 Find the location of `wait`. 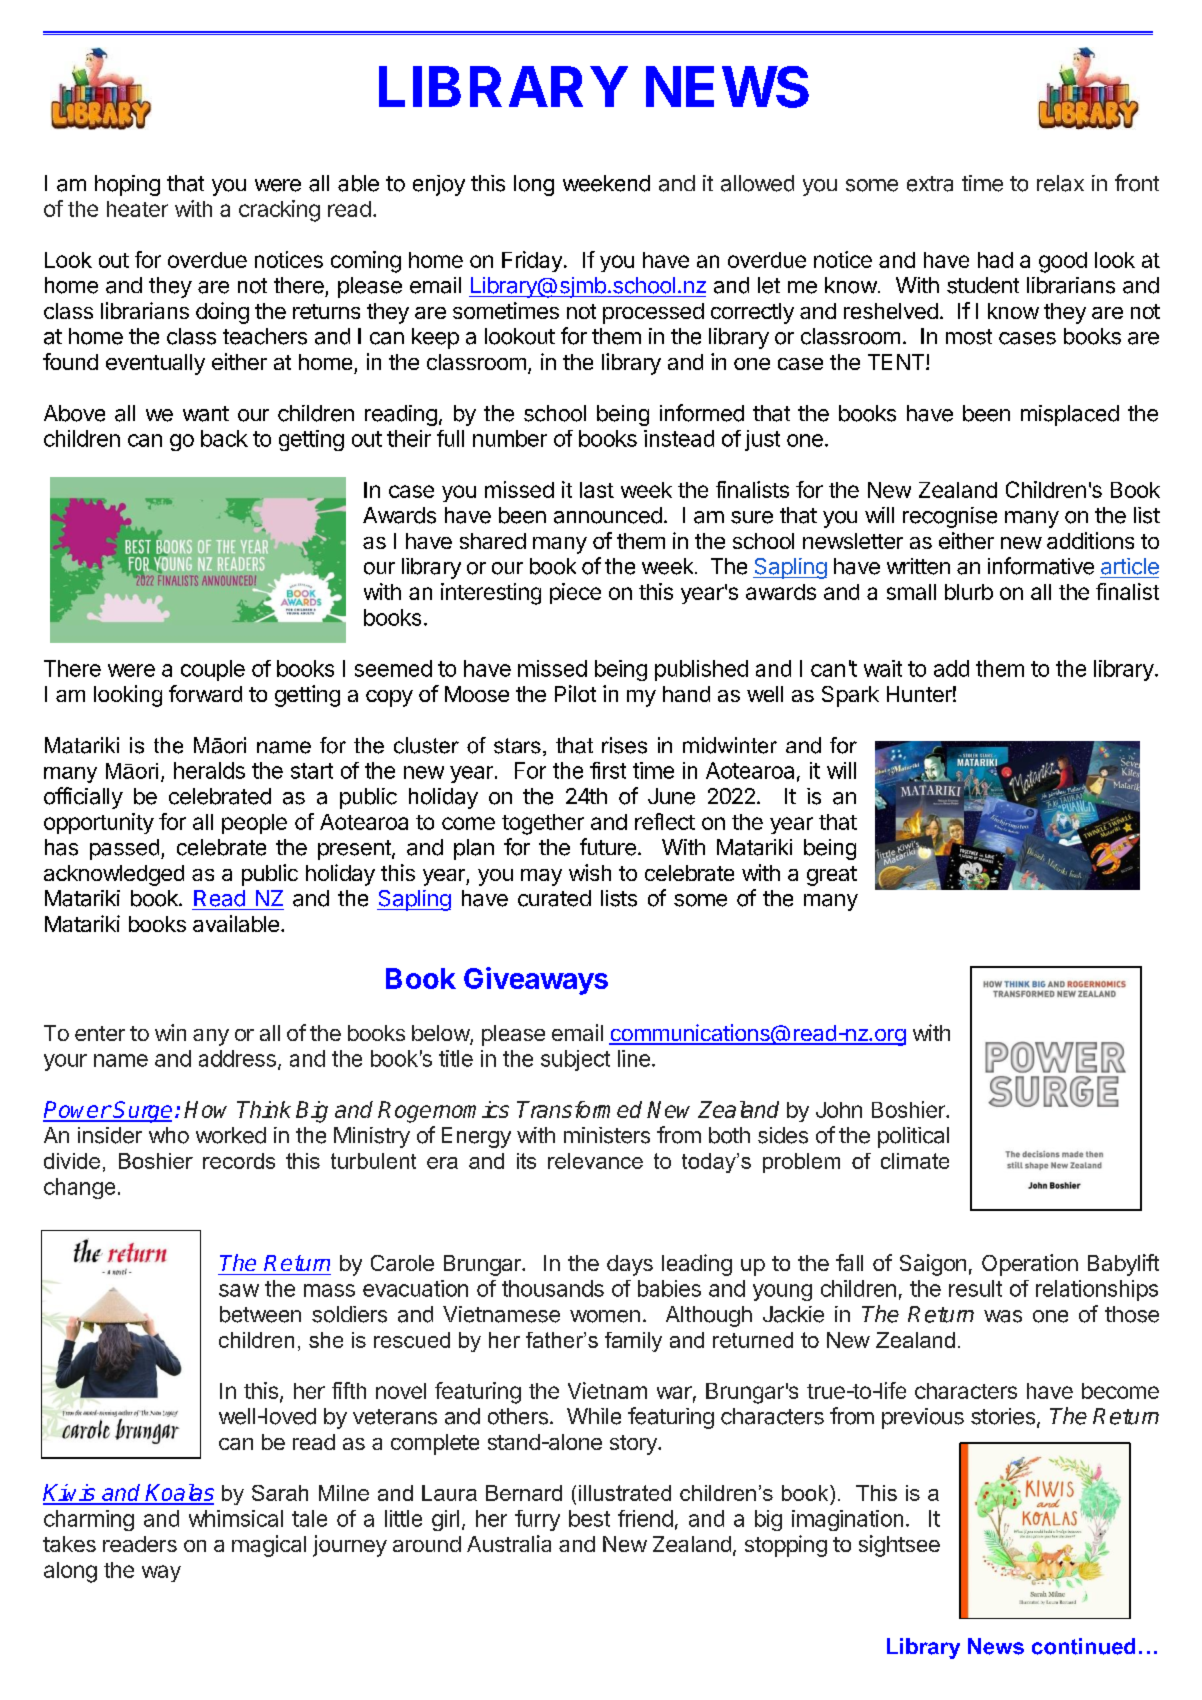

wait is located at coordinates (883, 668).
